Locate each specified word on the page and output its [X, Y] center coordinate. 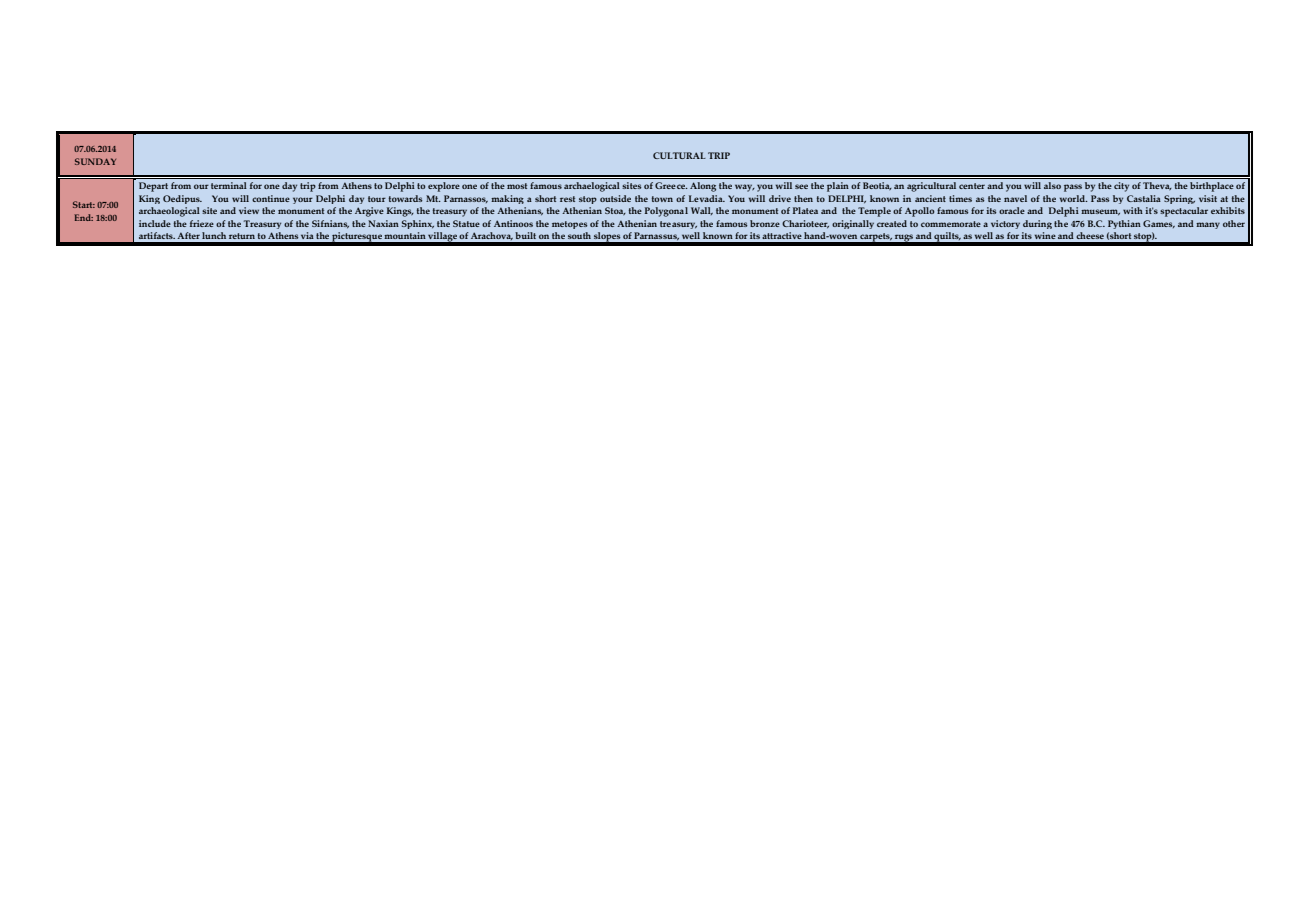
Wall [702, 211]
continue [271, 198]
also [1052, 185]
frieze [202, 223]
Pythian [1124, 224]
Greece [671, 185]
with [1133, 210]
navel [1015, 198]
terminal [229, 185]
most [517, 186]
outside [615, 198]
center [972, 186]
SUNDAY [95, 161]
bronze [765, 223]
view [249, 210]
